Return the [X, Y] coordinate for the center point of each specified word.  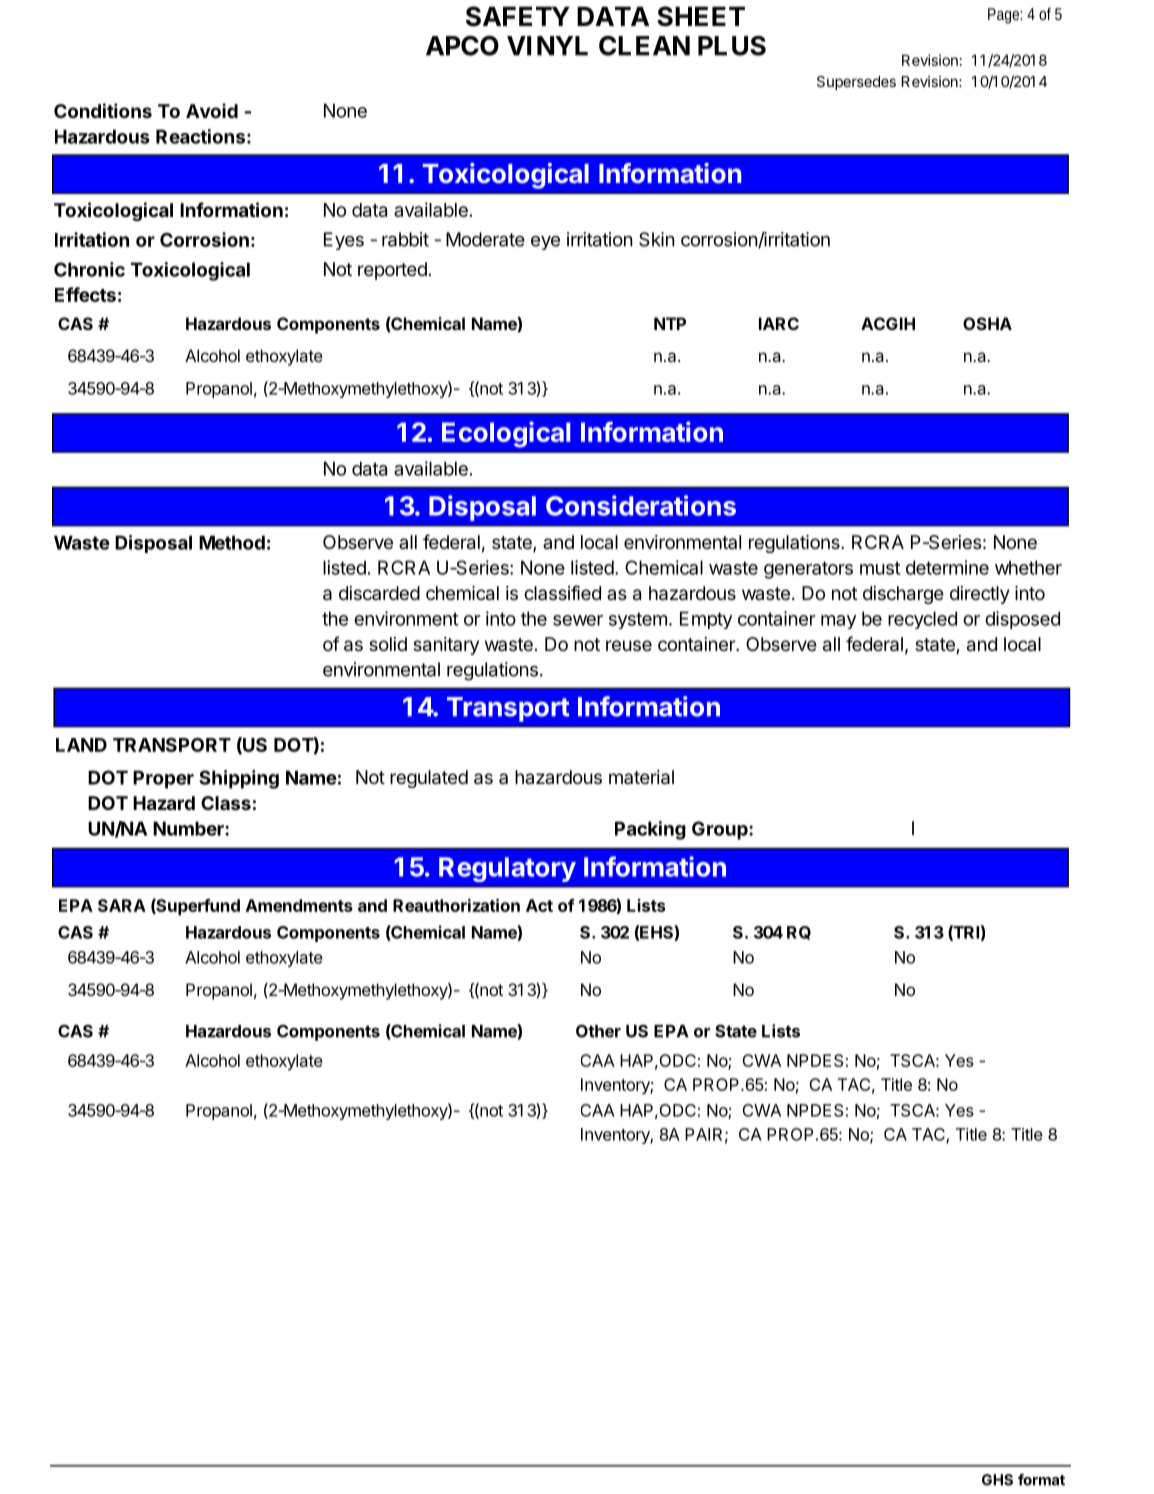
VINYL [547, 46]
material [641, 777]
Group [721, 830]
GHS [997, 1480]
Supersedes [856, 83]
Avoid [212, 110]
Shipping [239, 779]
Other [598, 1031]
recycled [922, 620]
